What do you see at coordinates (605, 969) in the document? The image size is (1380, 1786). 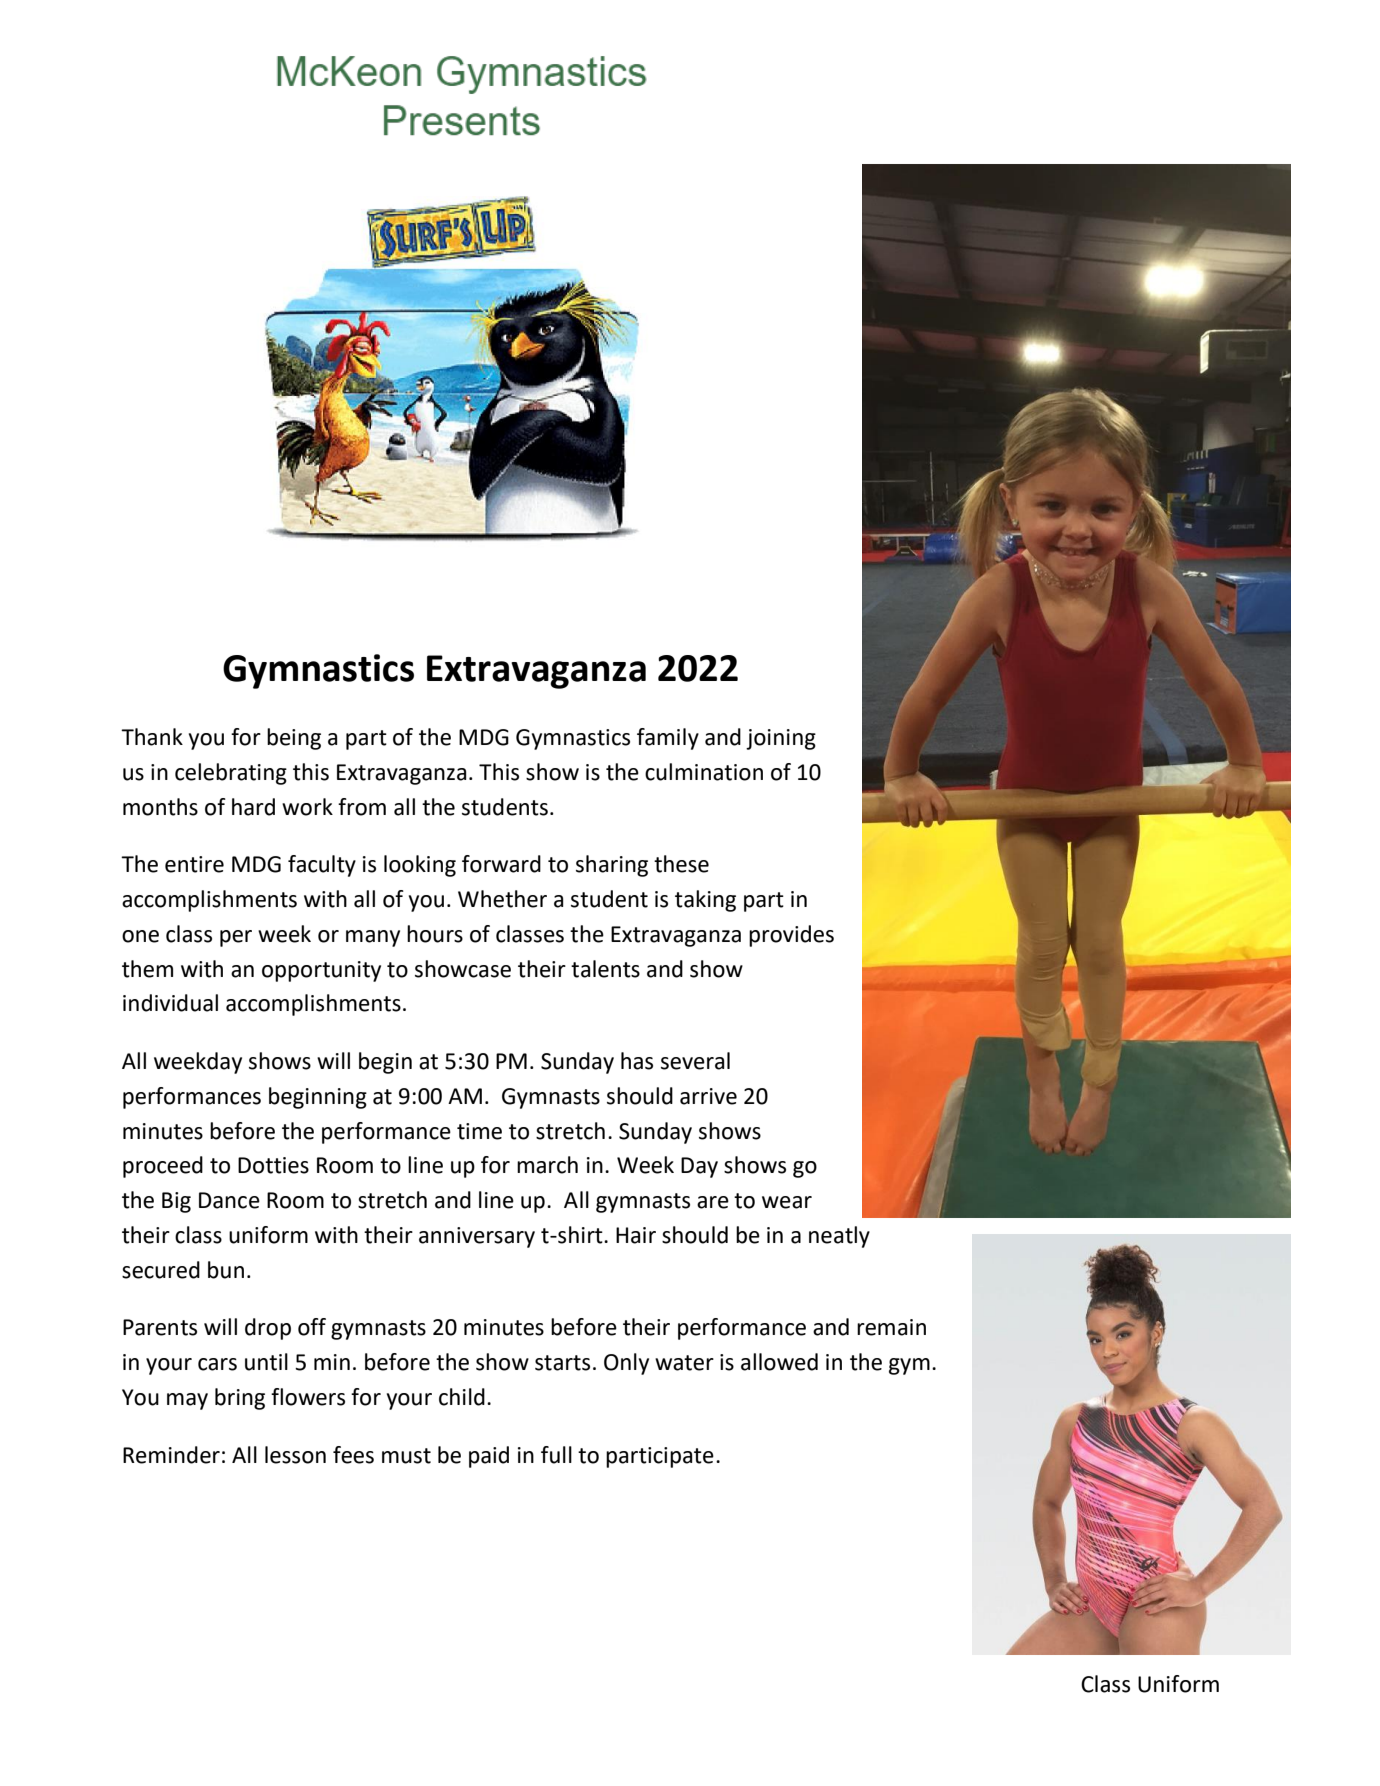 I see `talents` at bounding box center [605, 969].
